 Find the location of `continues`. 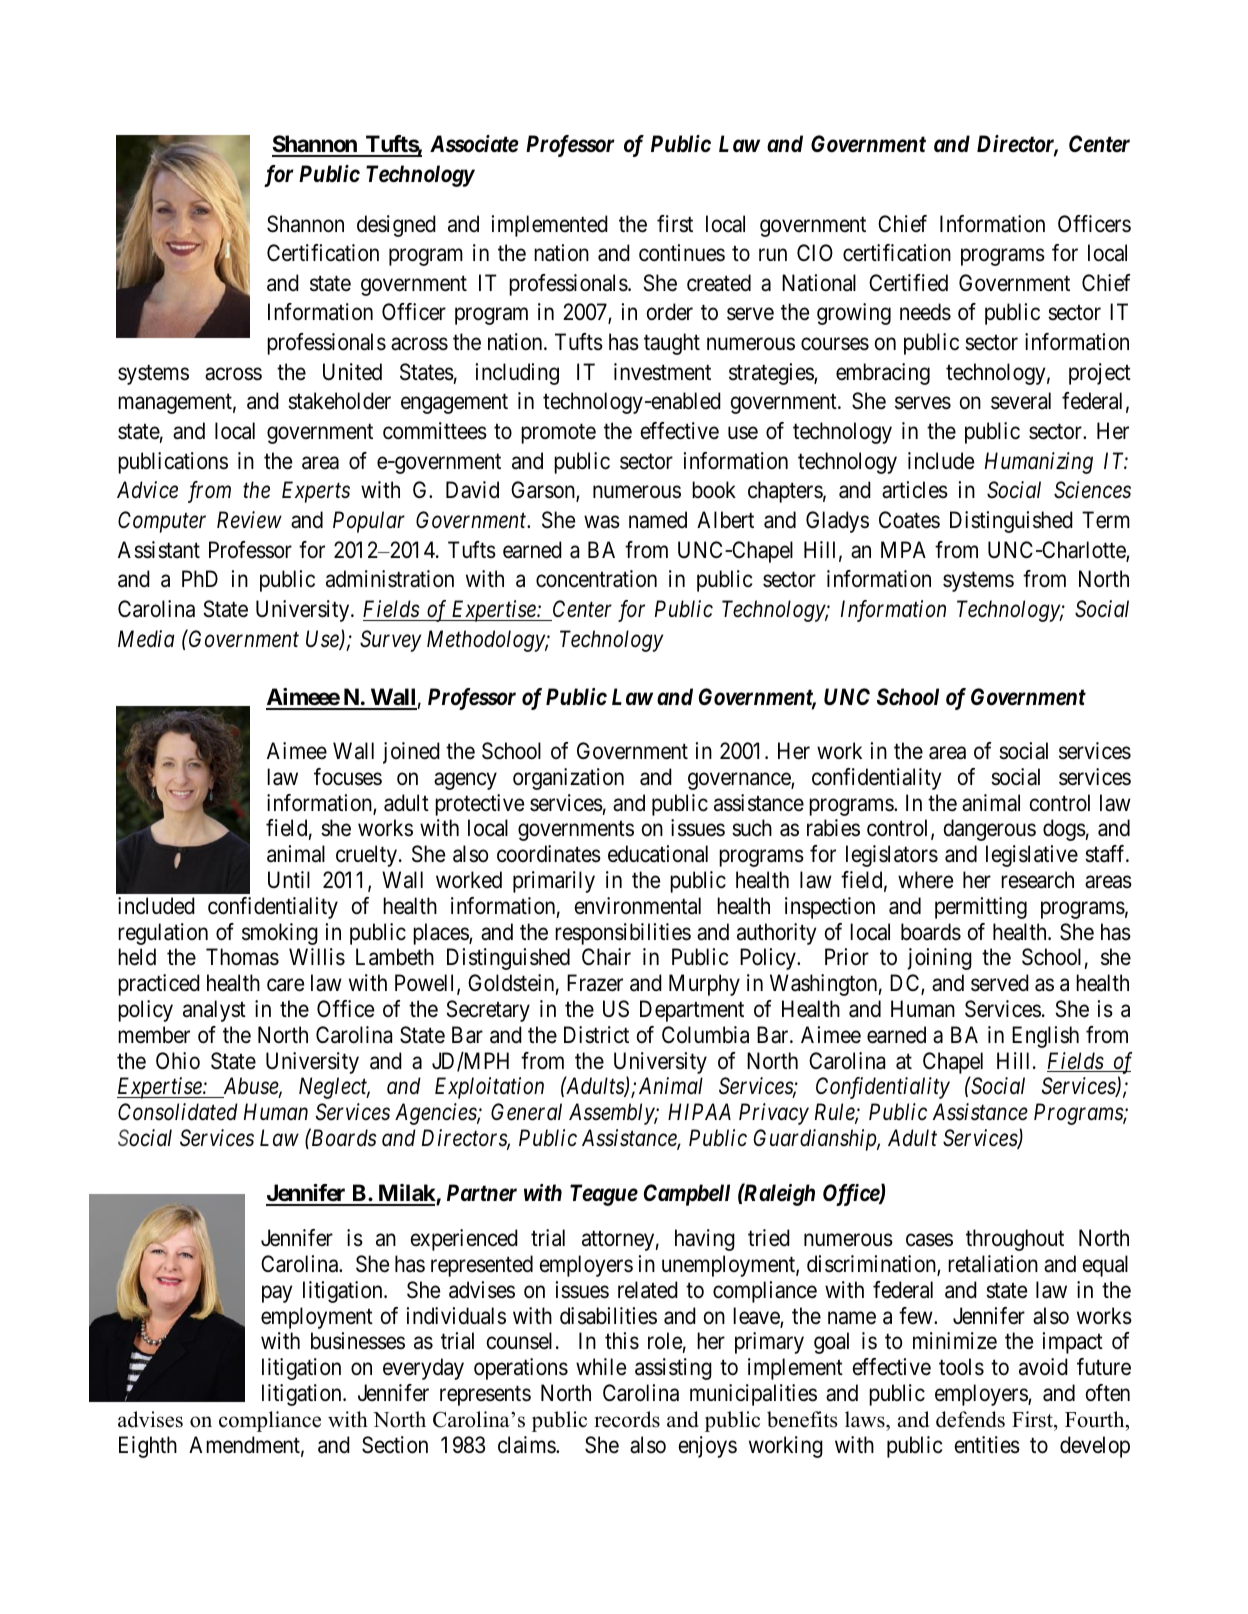

continues is located at coordinates (682, 253).
